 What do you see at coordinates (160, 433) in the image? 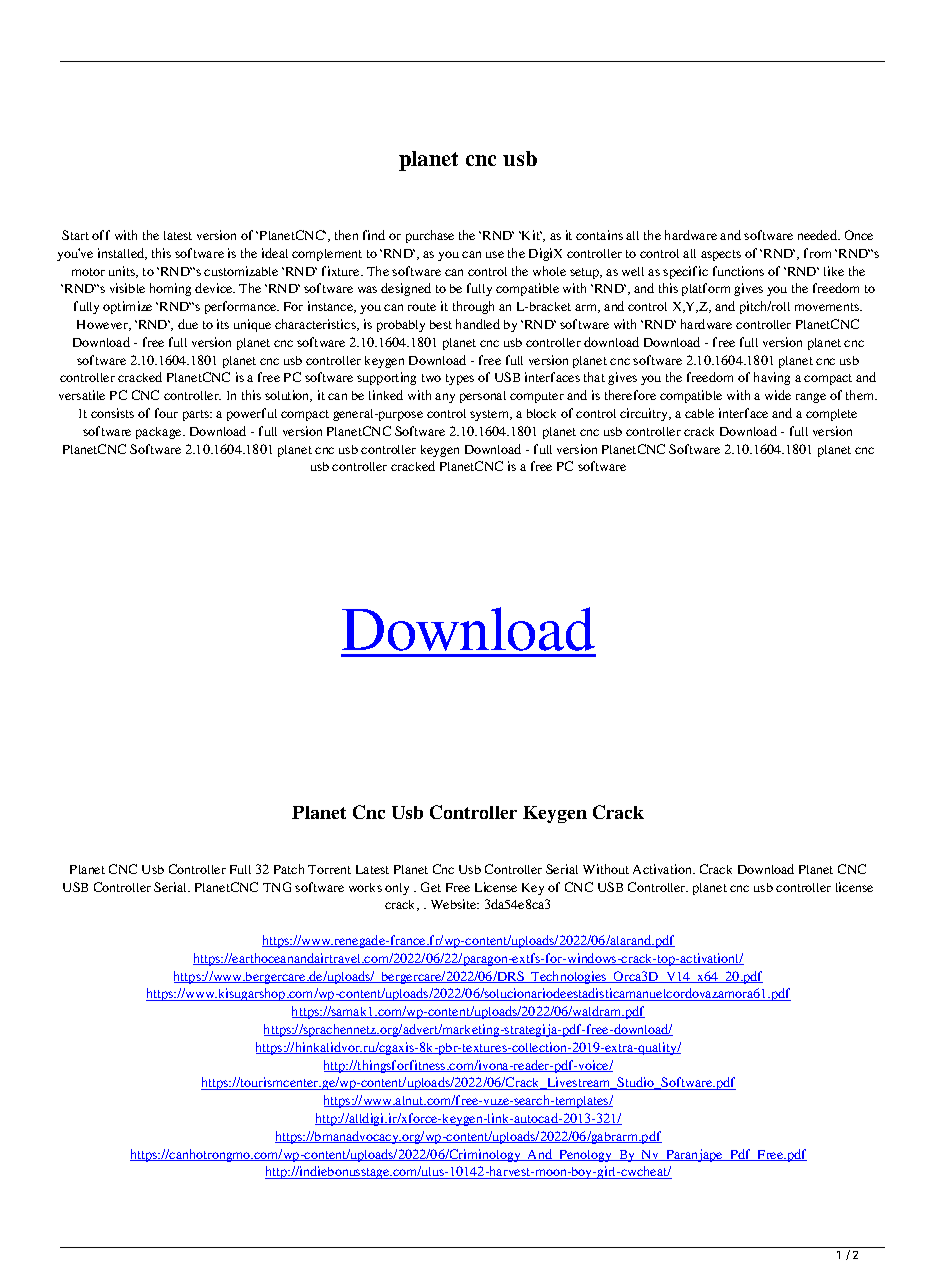
I see `package` at bounding box center [160, 433].
